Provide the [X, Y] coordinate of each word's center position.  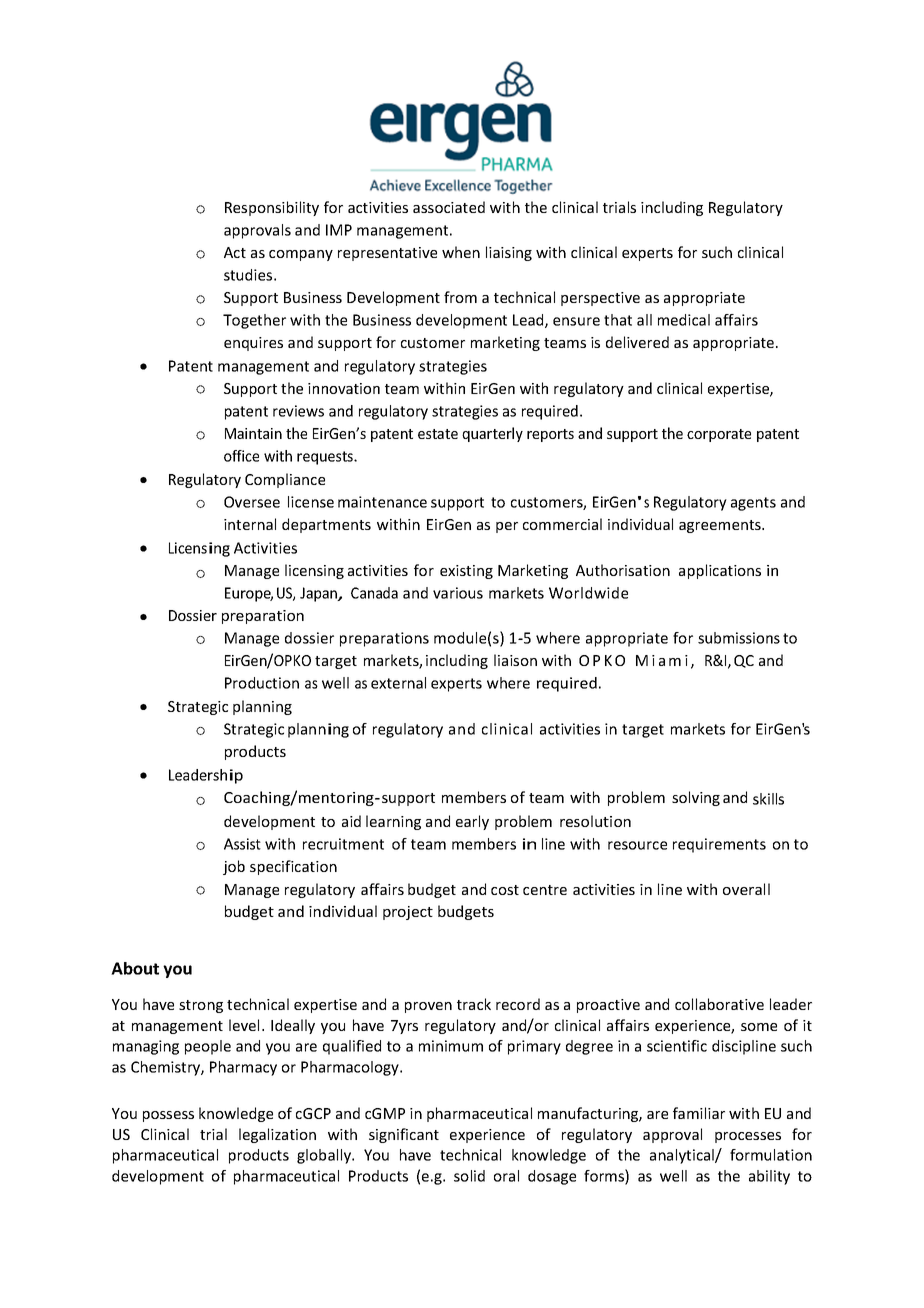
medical [684, 320]
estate [438, 434]
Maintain [253, 433]
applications [720, 571]
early [472, 822]
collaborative [719, 1004]
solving [696, 798]
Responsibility [272, 208]
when [461, 252]
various [458, 593]
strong [201, 1006]
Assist [242, 844]
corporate [719, 435]
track [474, 1004]
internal [250, 524]
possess [168, 1116]
